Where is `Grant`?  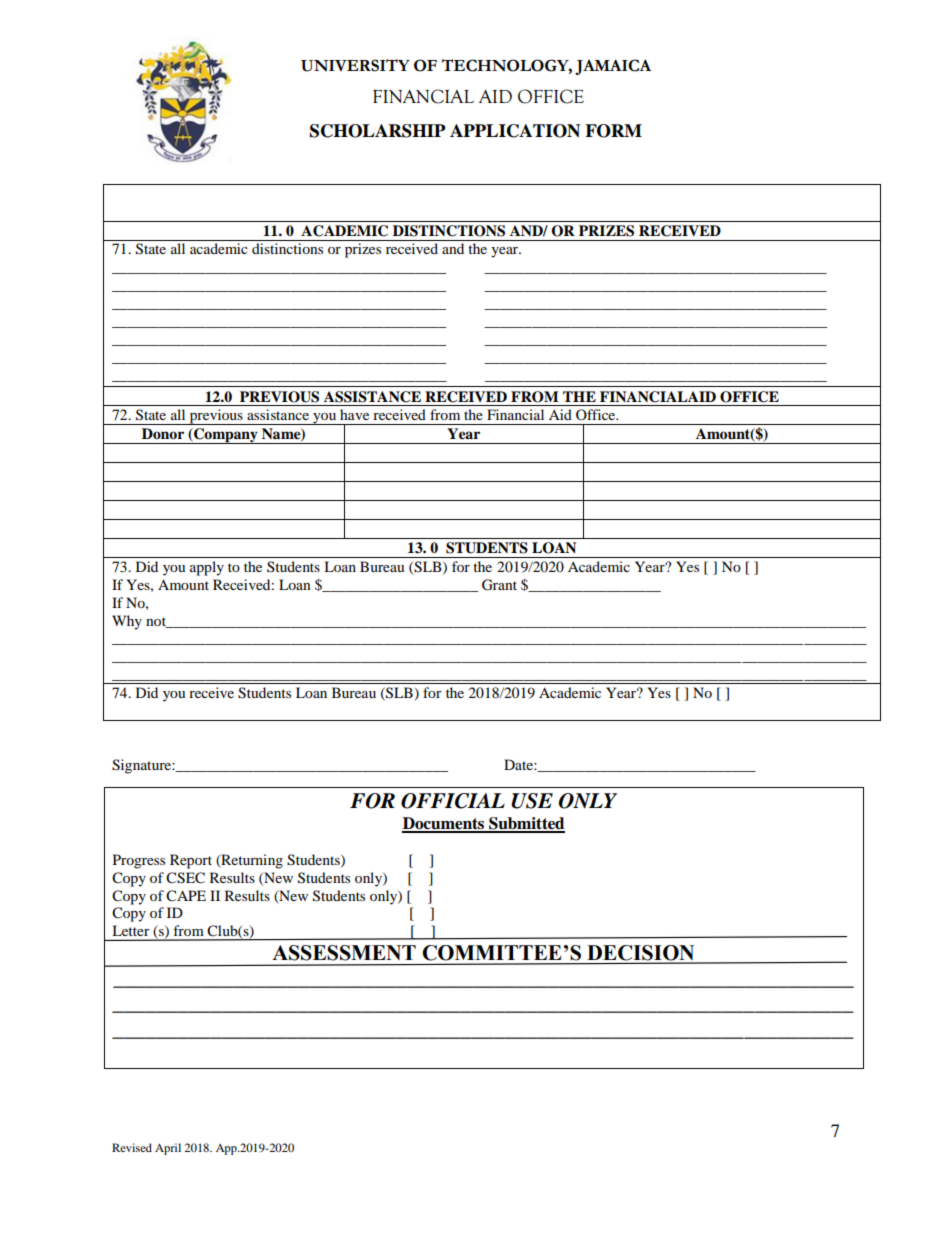 Grant is located at coordinates (499, 585).
